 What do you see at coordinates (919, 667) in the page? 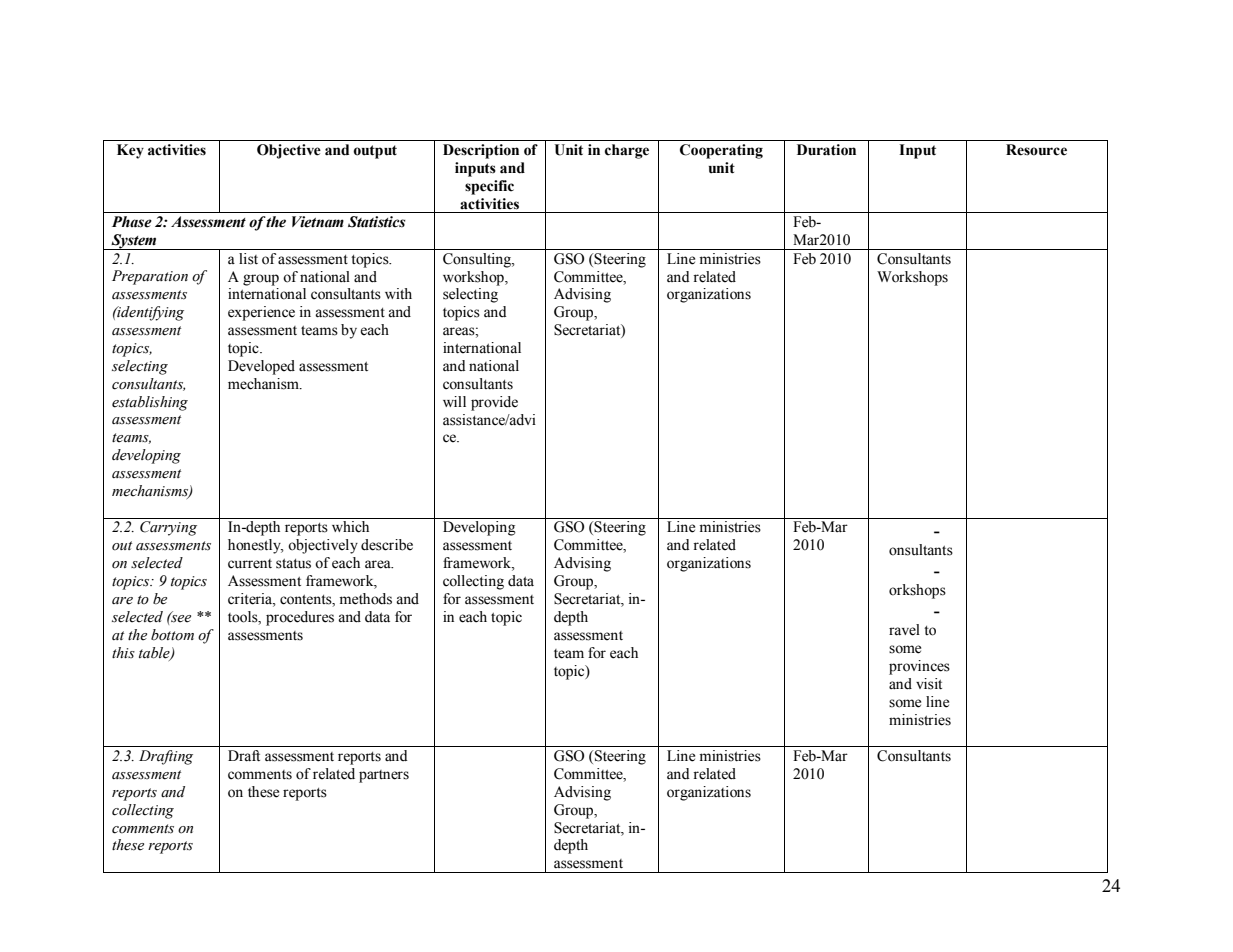
I see `provinces` at bounding box center [919, 667].
